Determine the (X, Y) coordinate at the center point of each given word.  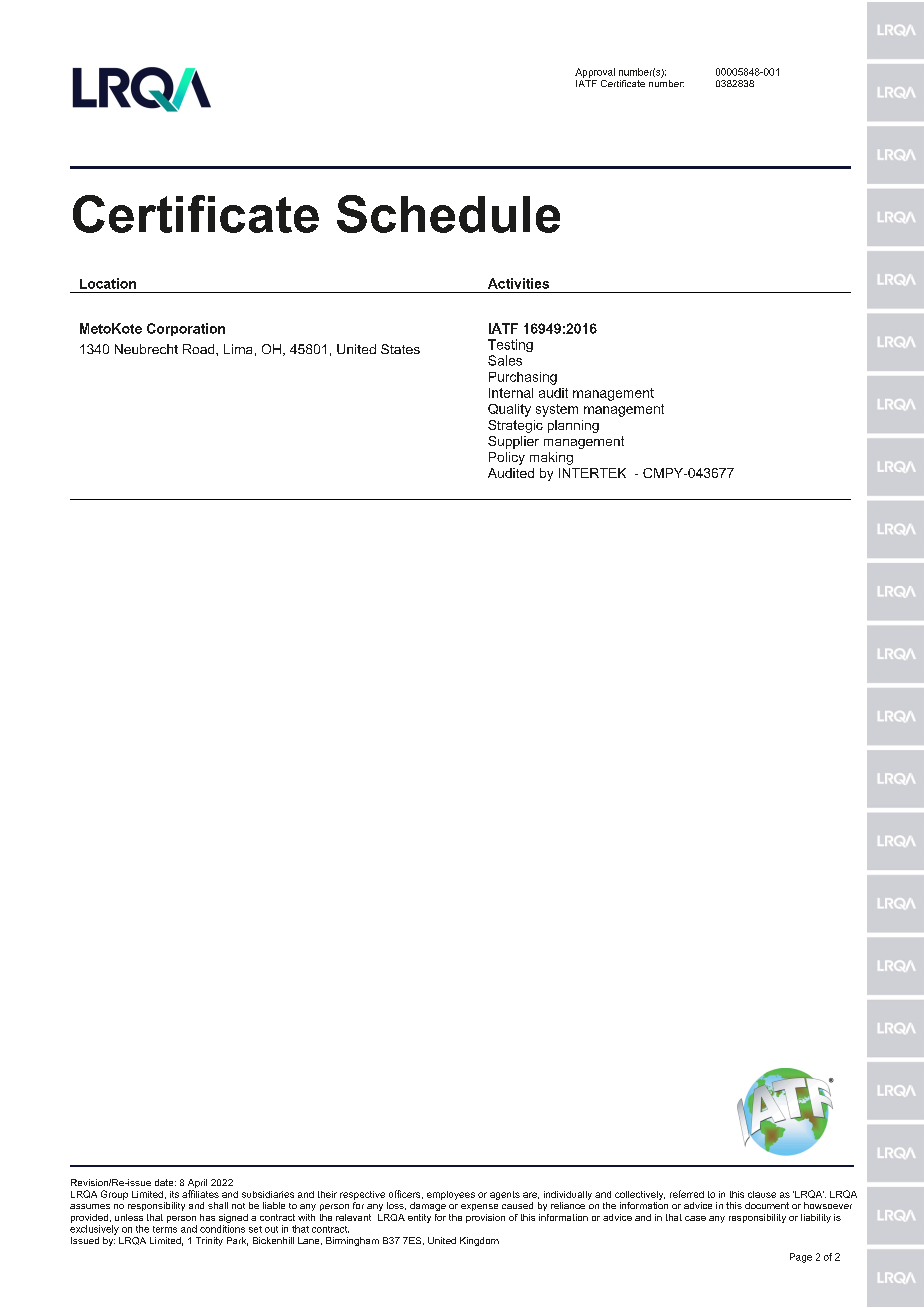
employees (451, 1195)
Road (200, 349)
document (767, 1205)
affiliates (200, 1194)
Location (108, 283)
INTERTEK (592, 473)
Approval (595, 73)
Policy (507, 458)
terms (165, 1229)
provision (485, 1218)
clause (762, 1194)
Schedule (448, 214)
